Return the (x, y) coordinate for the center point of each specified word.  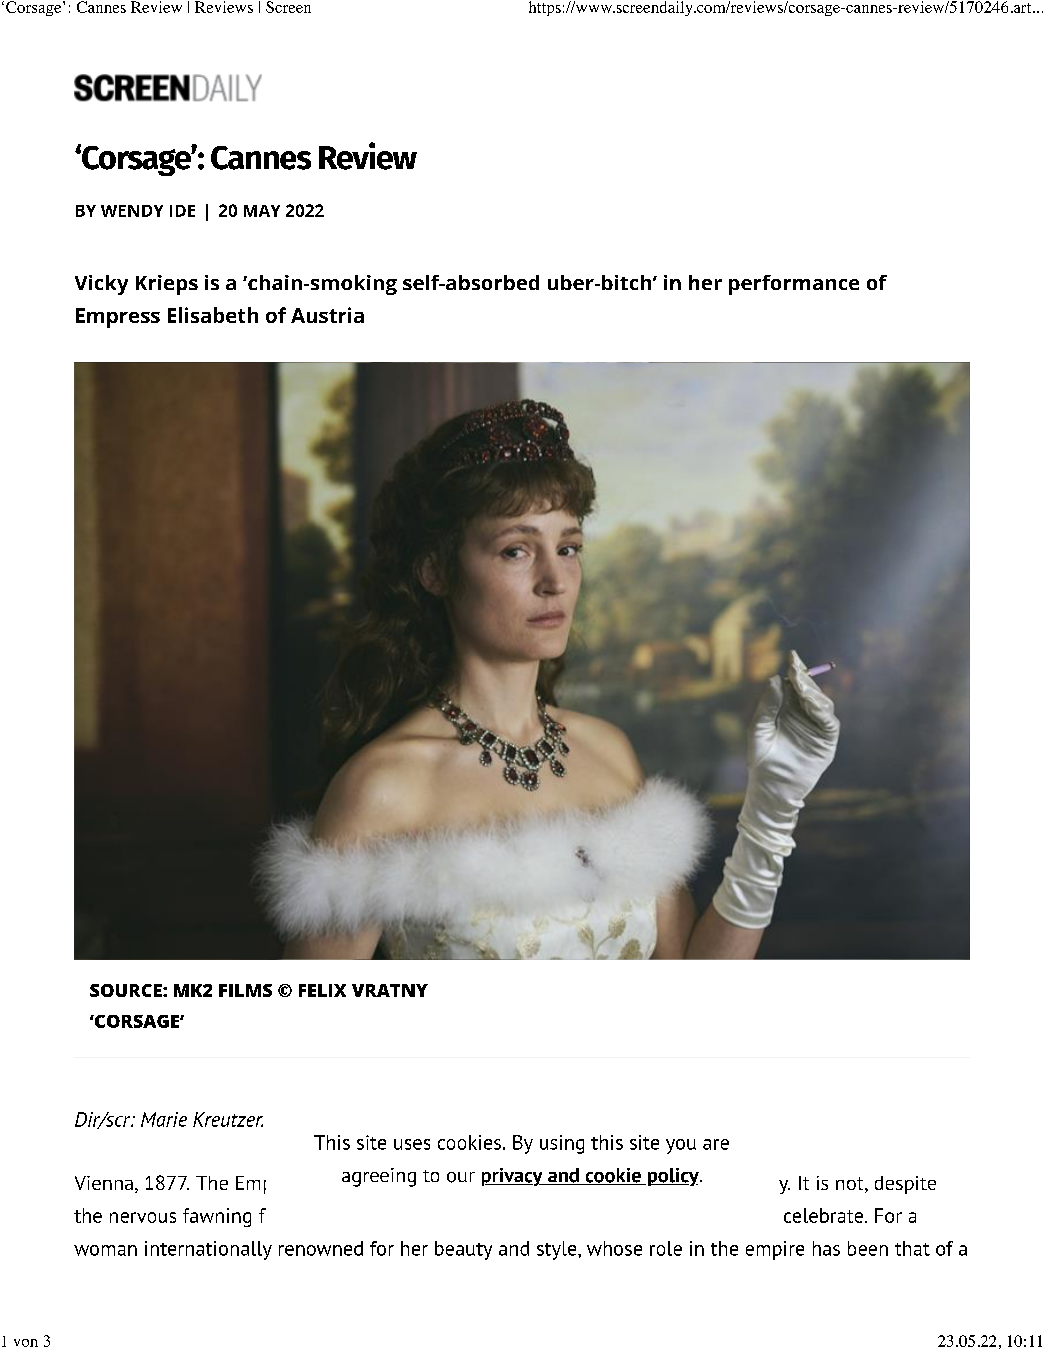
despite (905, 1185)
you (681, 1146)
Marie (164, 1119)
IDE (182, 211)
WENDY (132, 211)
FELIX (322, 990)
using (562, 1144)
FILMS (245, 990)
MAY (262, 211)
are (716, 1144)
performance (794, 285)
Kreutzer (228, 1119)
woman (105, 1250)
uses (412, 1144)
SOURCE (127, 990)
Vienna (104, 1183)
